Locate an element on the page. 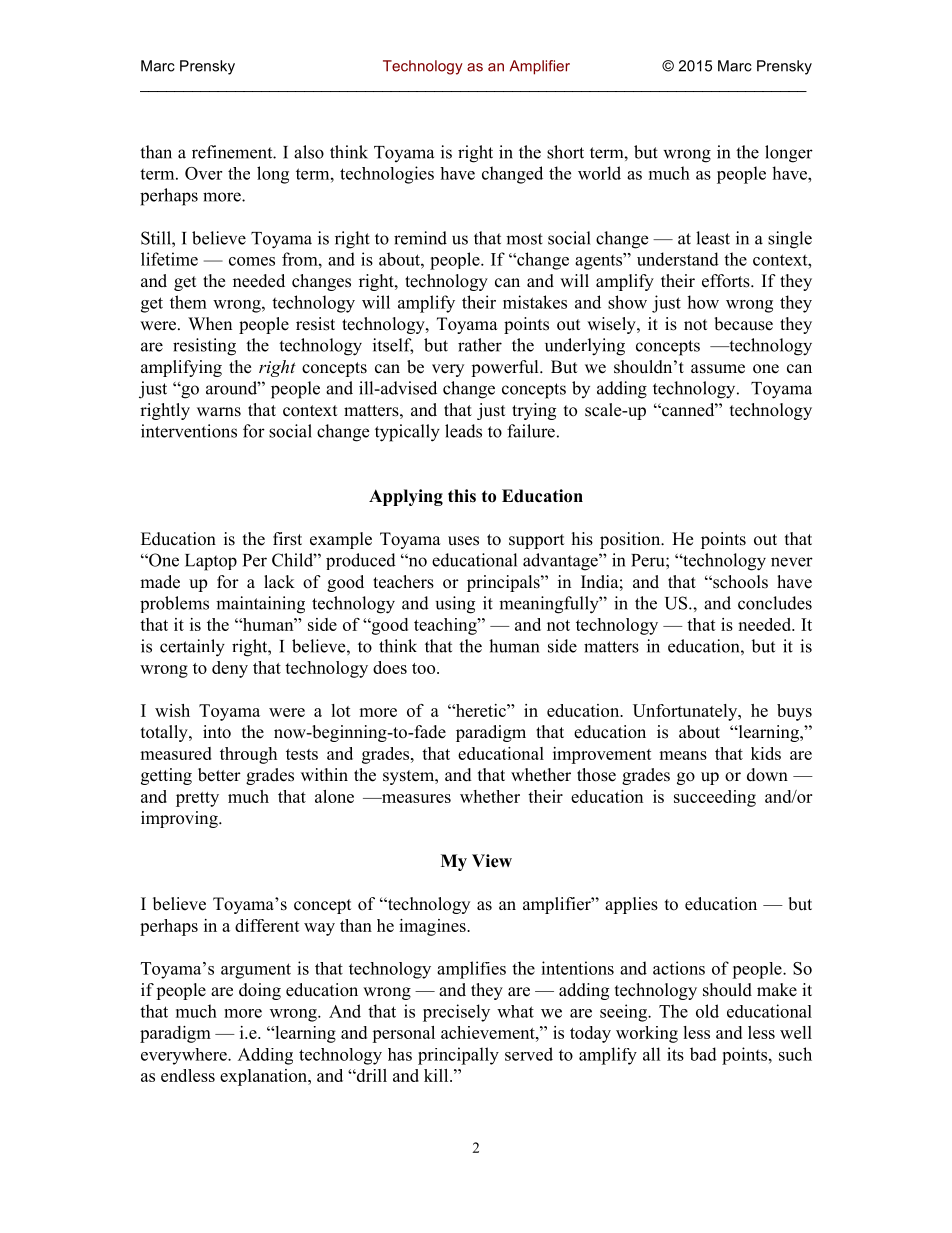 This image has width=952, height=1233. too is located at coordinates (425, 668).
